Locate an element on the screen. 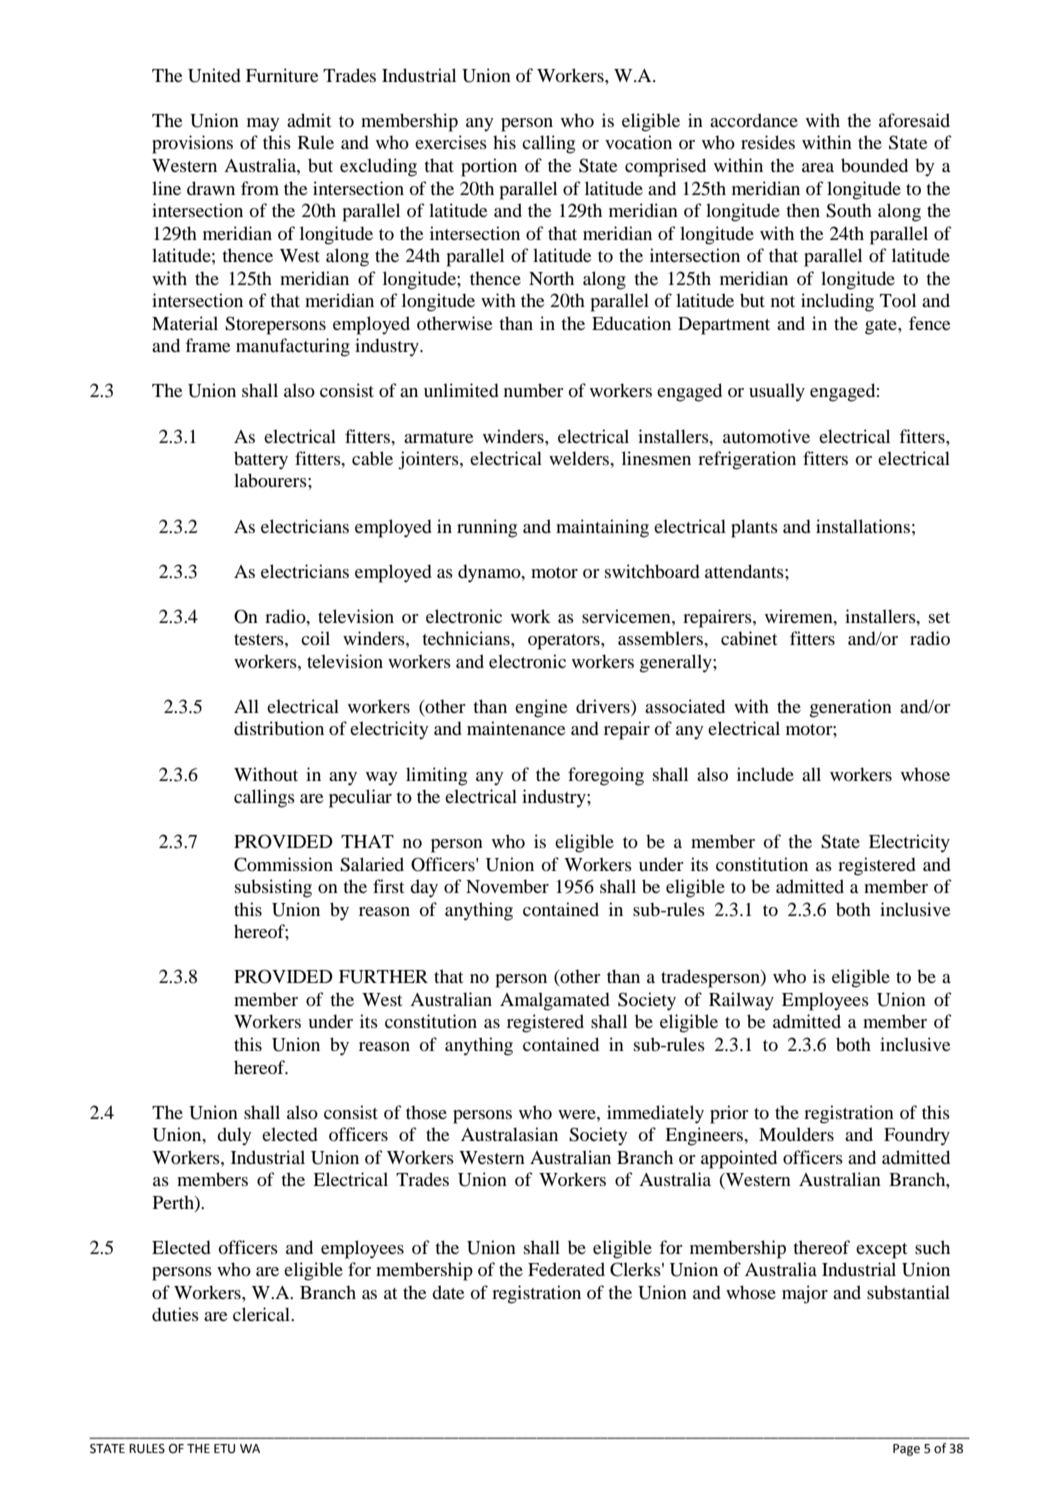  may is located at coordinates (263, 124).
